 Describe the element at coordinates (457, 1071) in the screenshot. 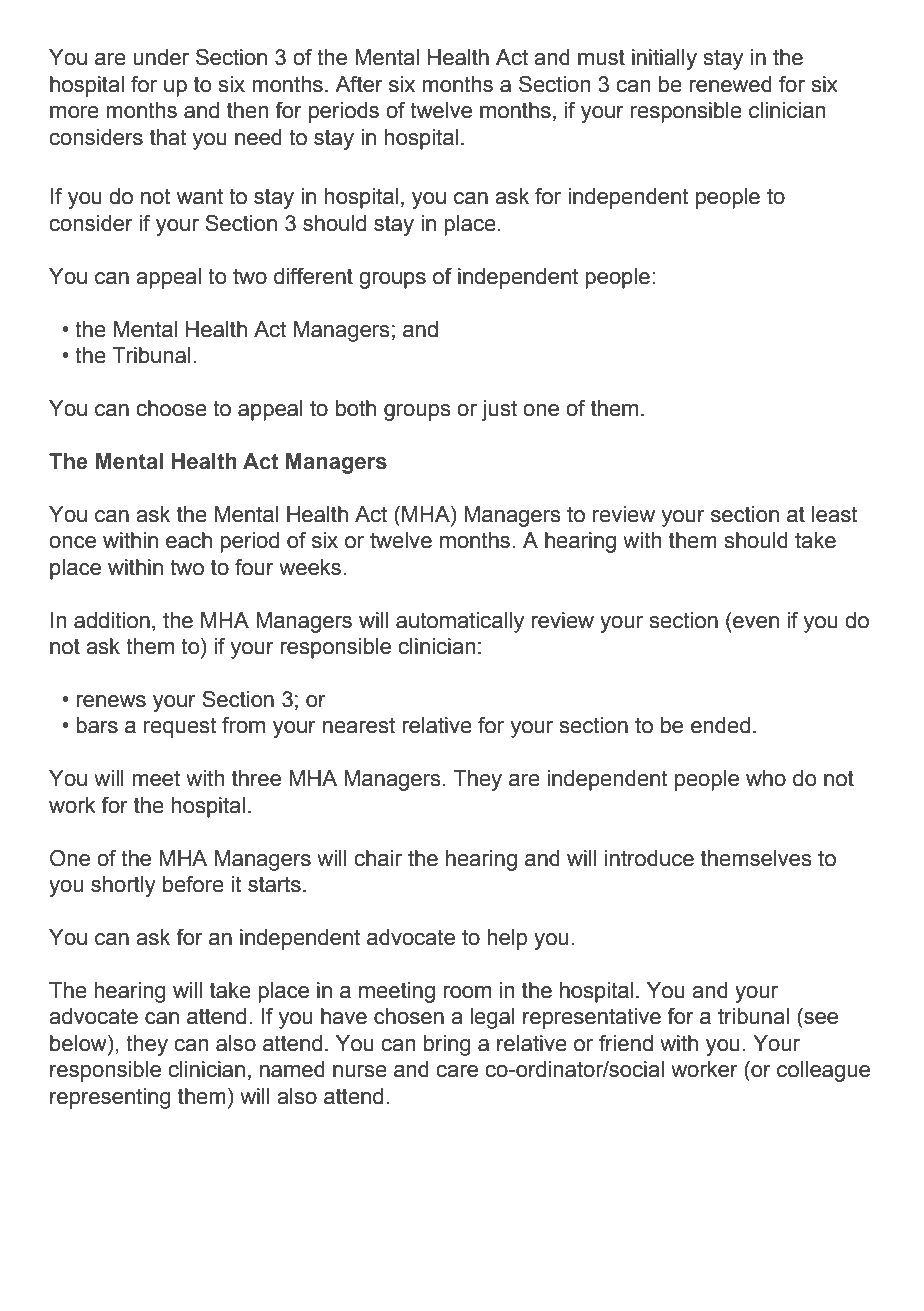

I see `care` at that location.
